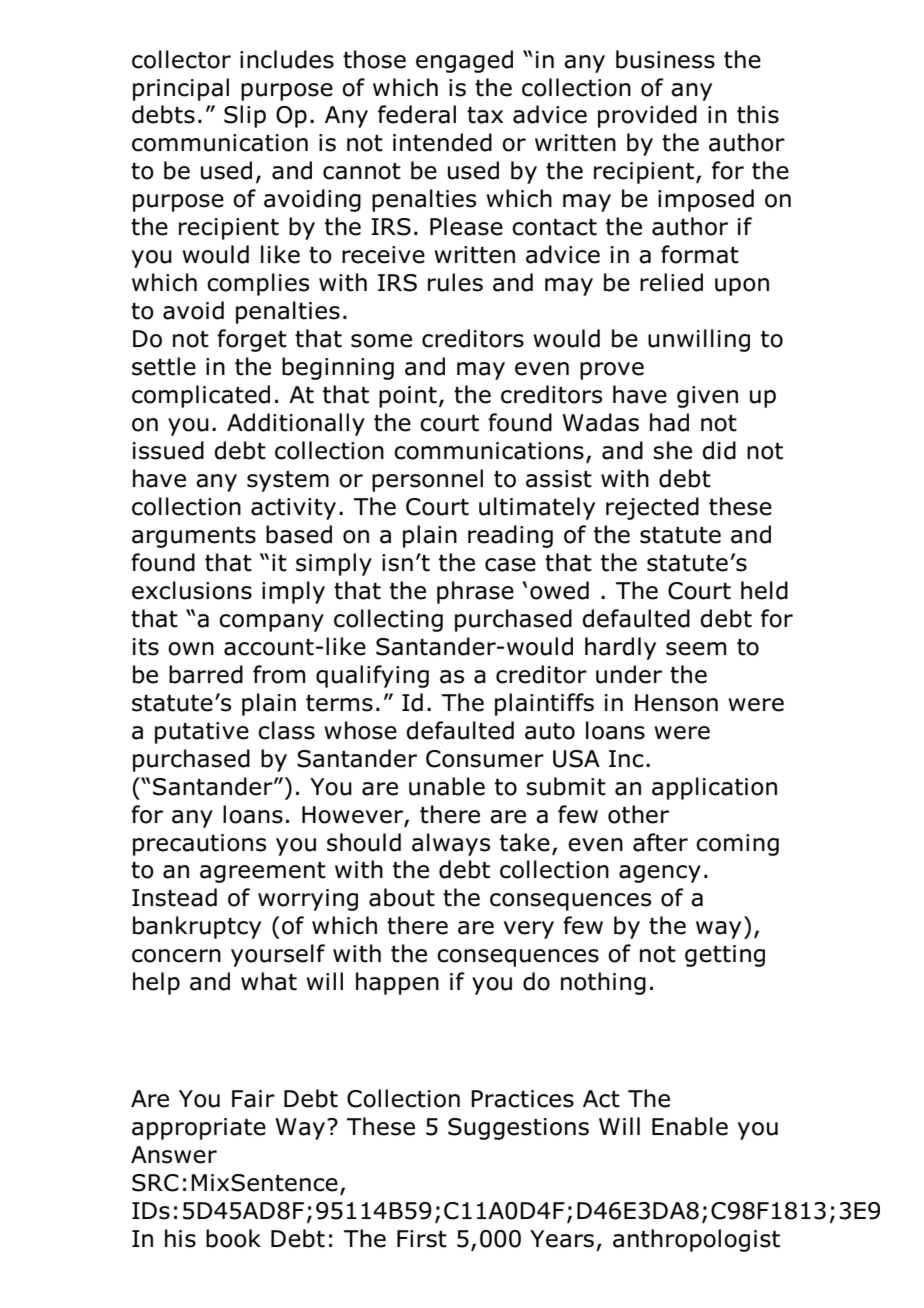 The width and height of the screenshot is (924, 1308). I want to click on precautions, so click(199, 845).
